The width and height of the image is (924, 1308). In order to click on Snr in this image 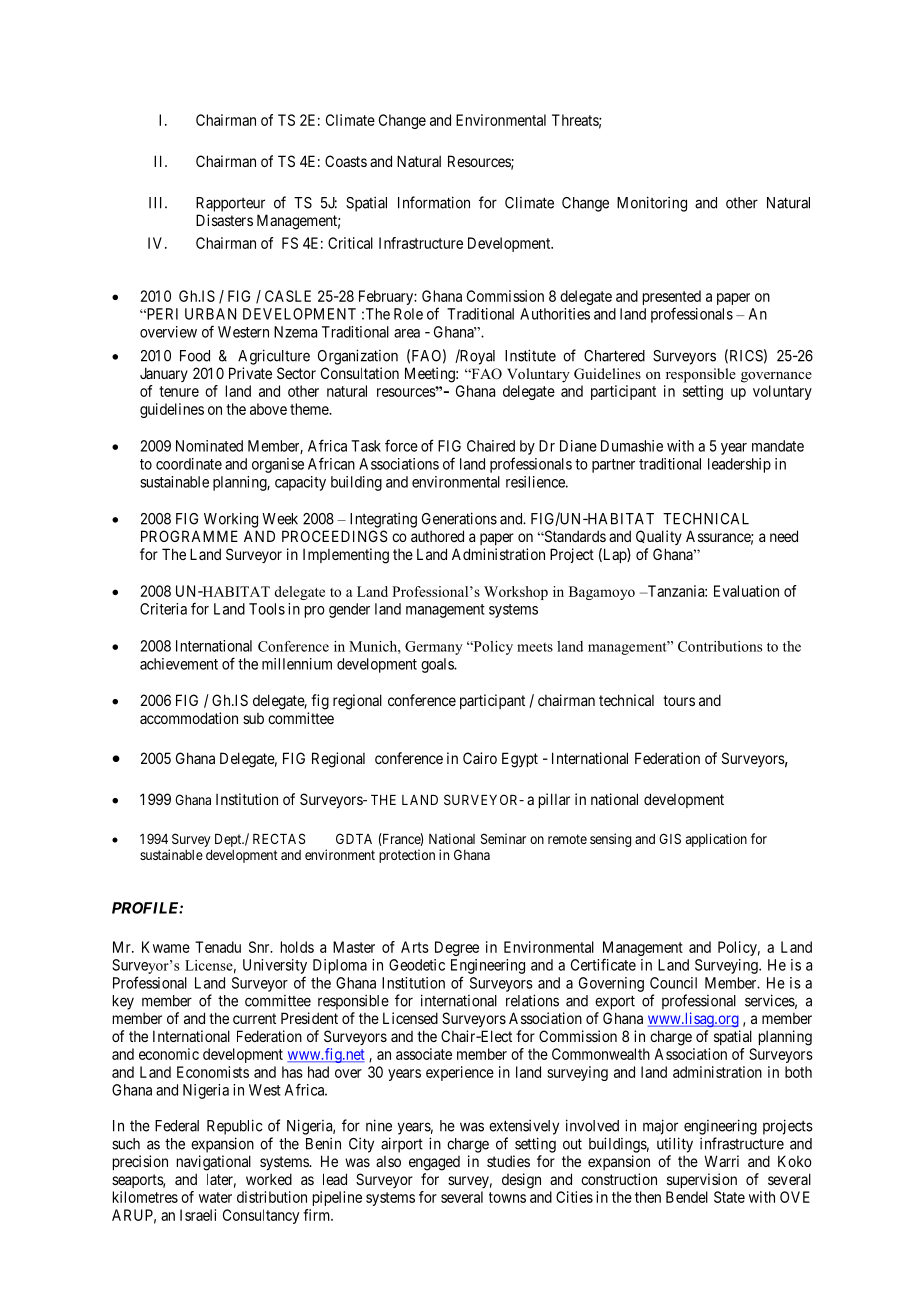, I will do `click(260, 947)`.
